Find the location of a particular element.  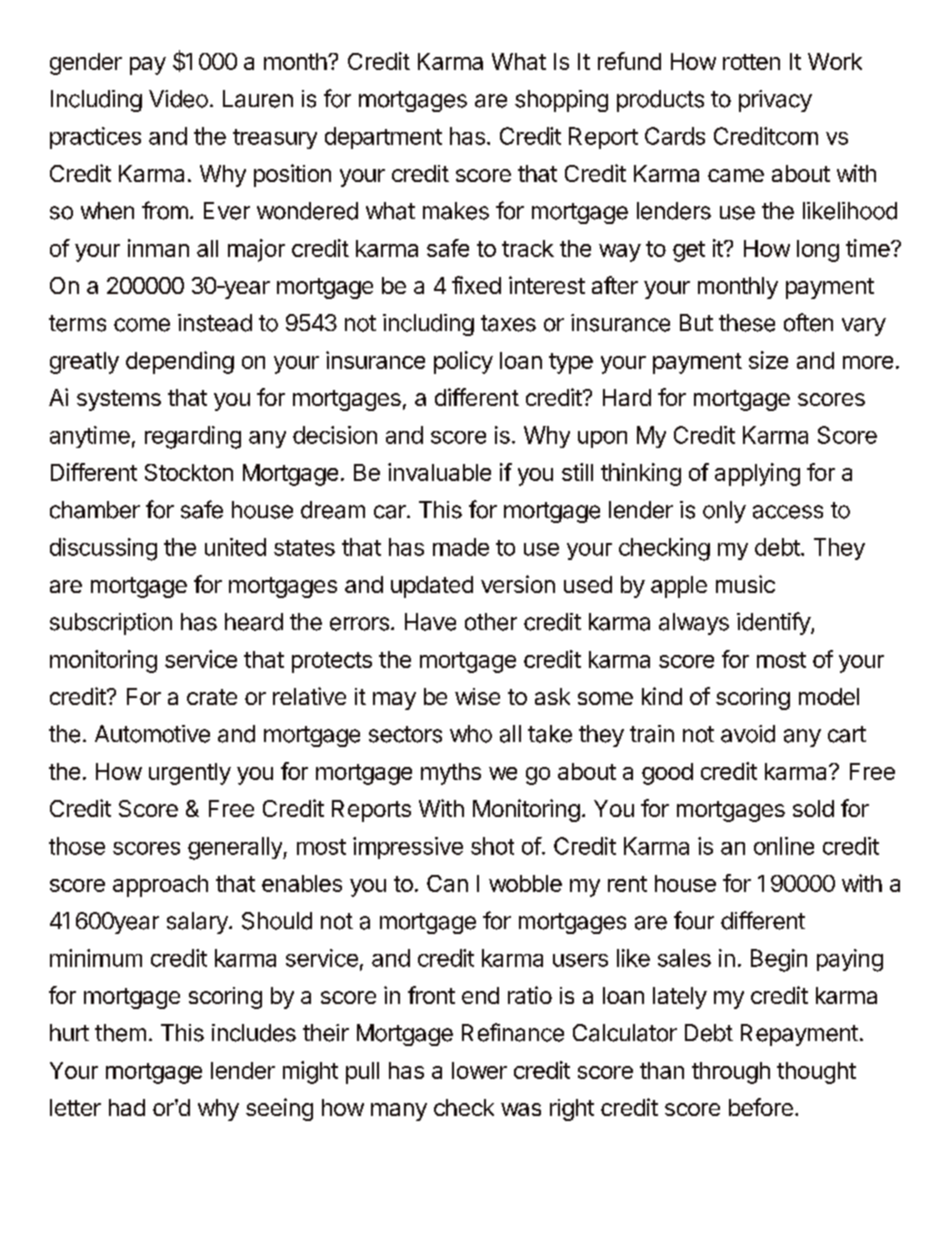

policy is located at coordinates (463, 362).
